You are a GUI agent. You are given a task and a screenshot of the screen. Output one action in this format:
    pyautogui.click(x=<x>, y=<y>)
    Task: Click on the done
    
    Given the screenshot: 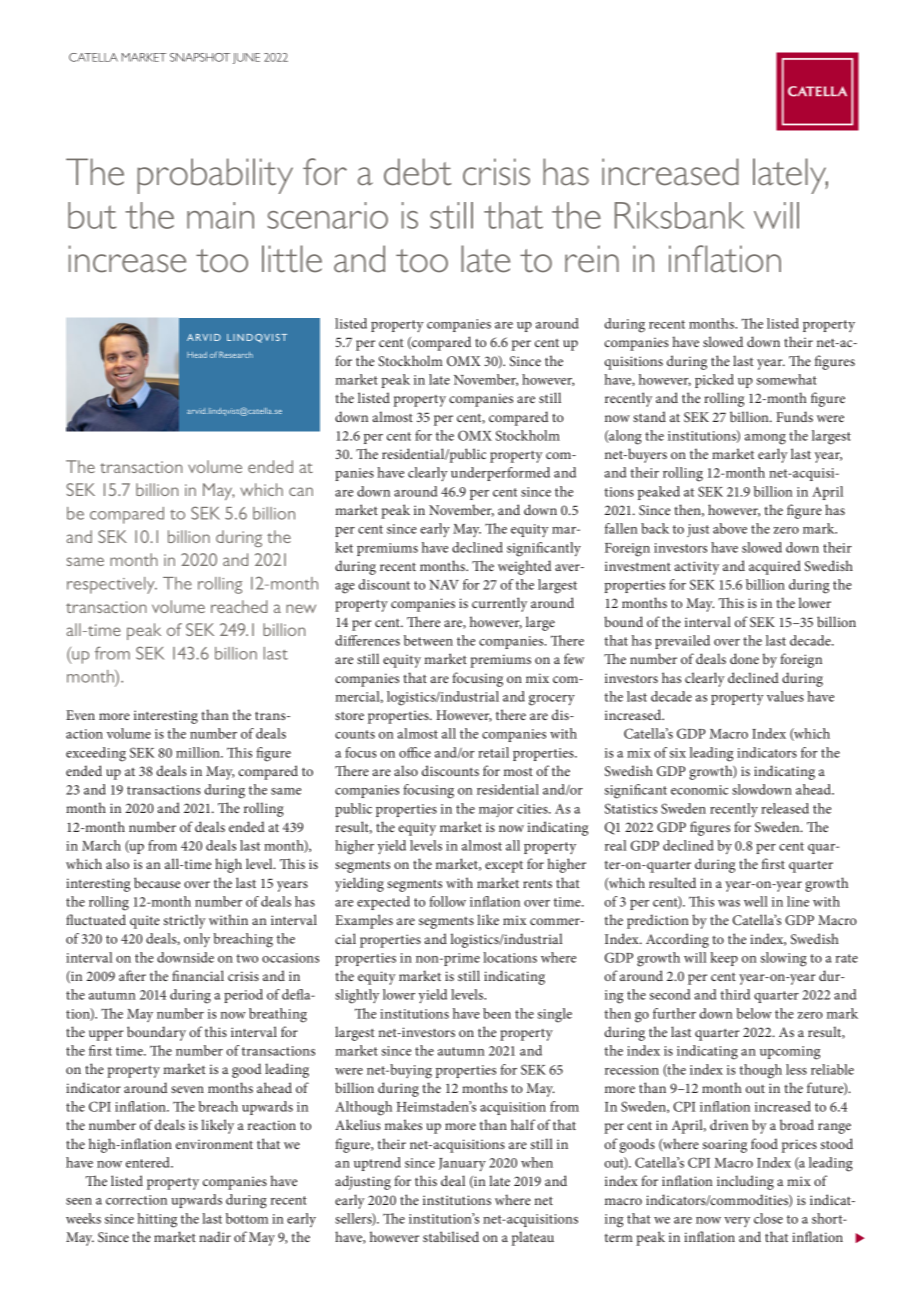 What is the action you would take?
    pyautogui.click(x=744, y=658)
